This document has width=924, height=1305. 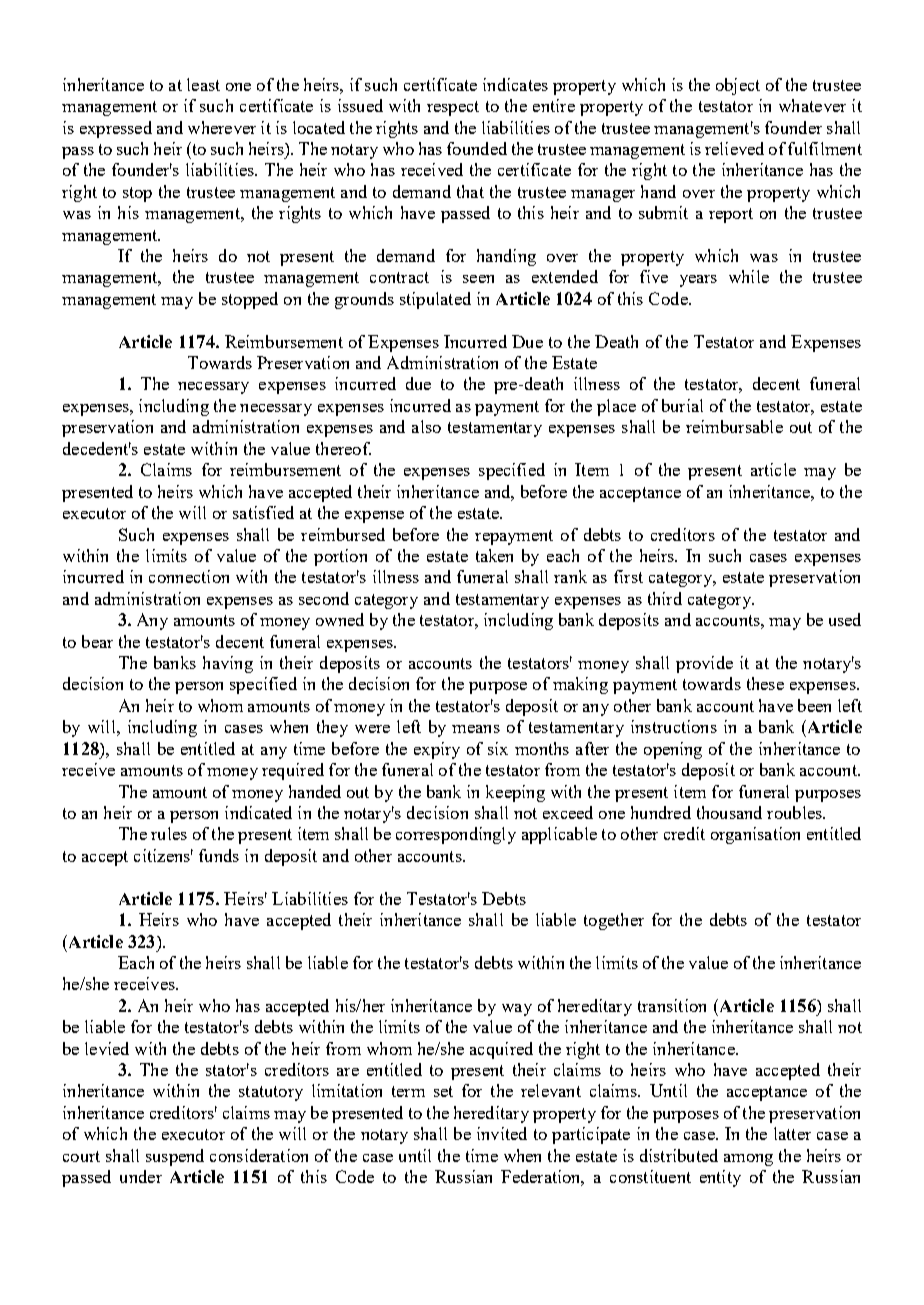 I want to click on invited, so click(x=502, y=1133).
